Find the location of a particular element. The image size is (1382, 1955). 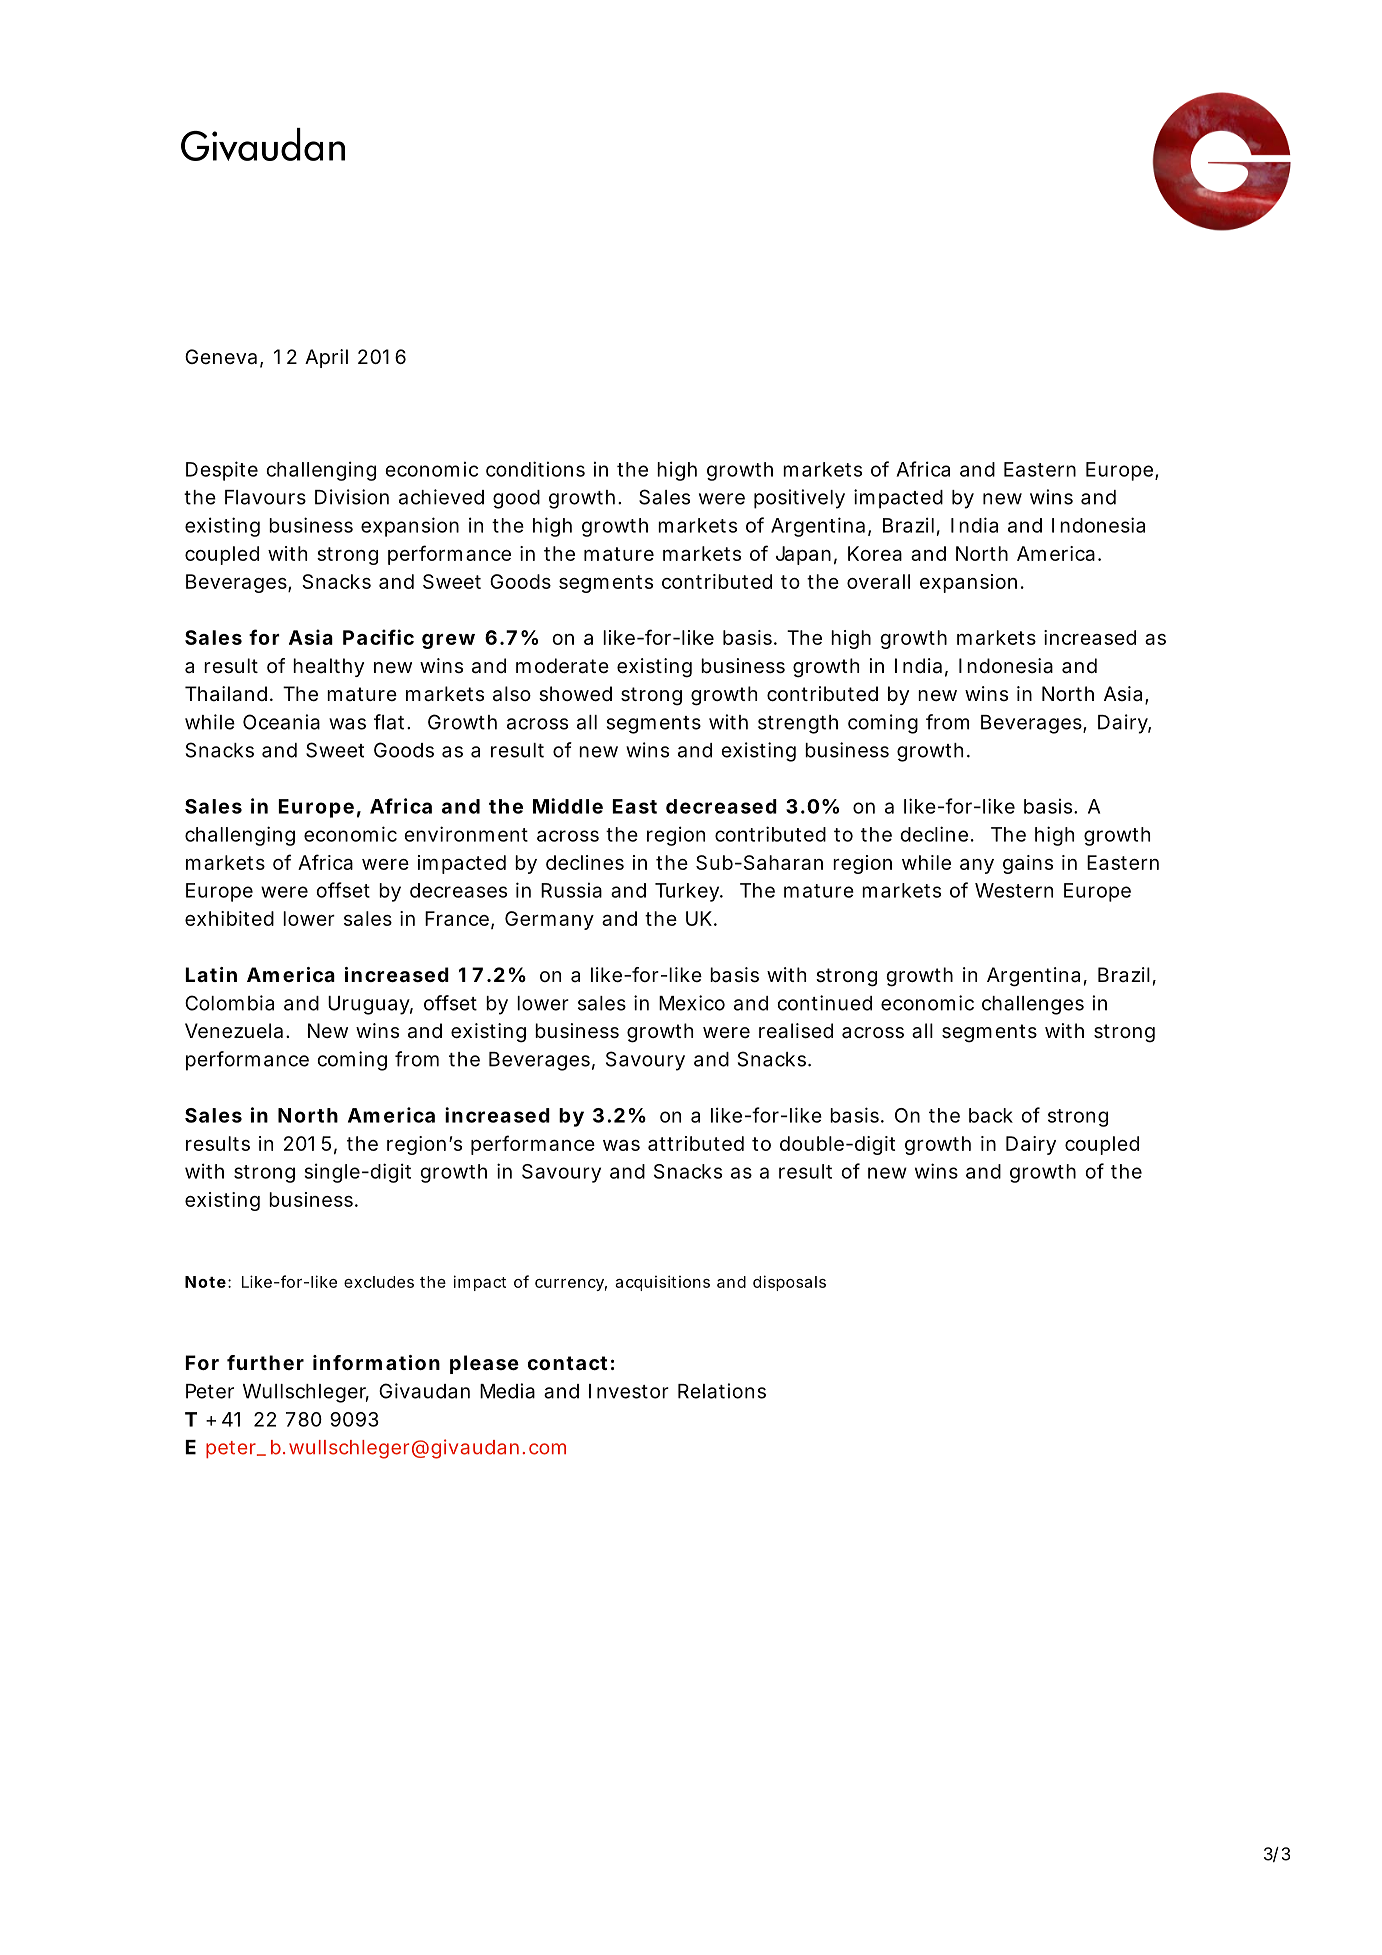

healthy is located at coordinates (328, 667).
